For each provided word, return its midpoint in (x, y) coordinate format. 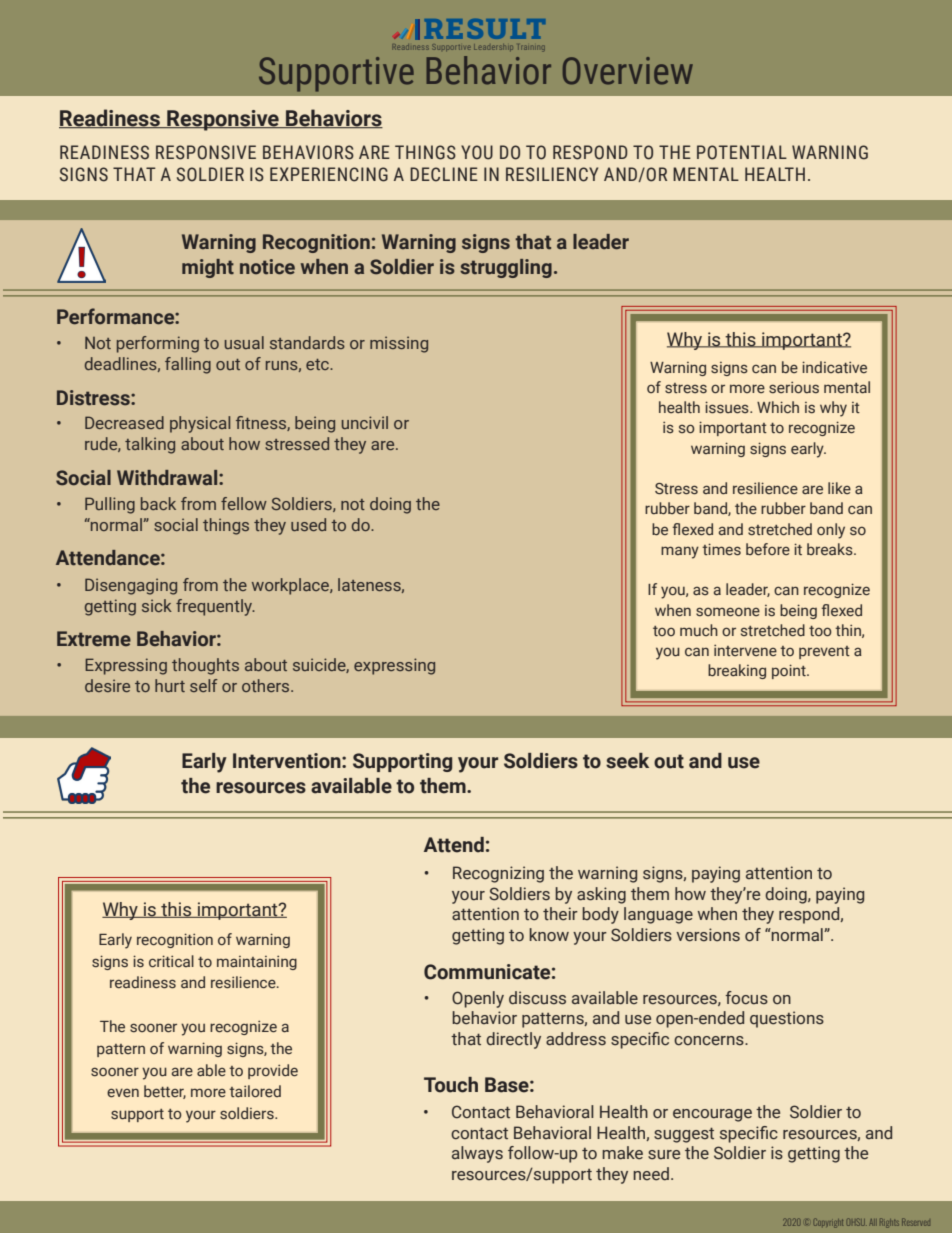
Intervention (288, 761)
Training (531, 48)
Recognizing (498, 874)
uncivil (365, 422)
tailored (255, 1091)
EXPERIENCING (329, 174)
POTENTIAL (742, 152)
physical (200, 424)
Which (778, 407)
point (790, 671)
